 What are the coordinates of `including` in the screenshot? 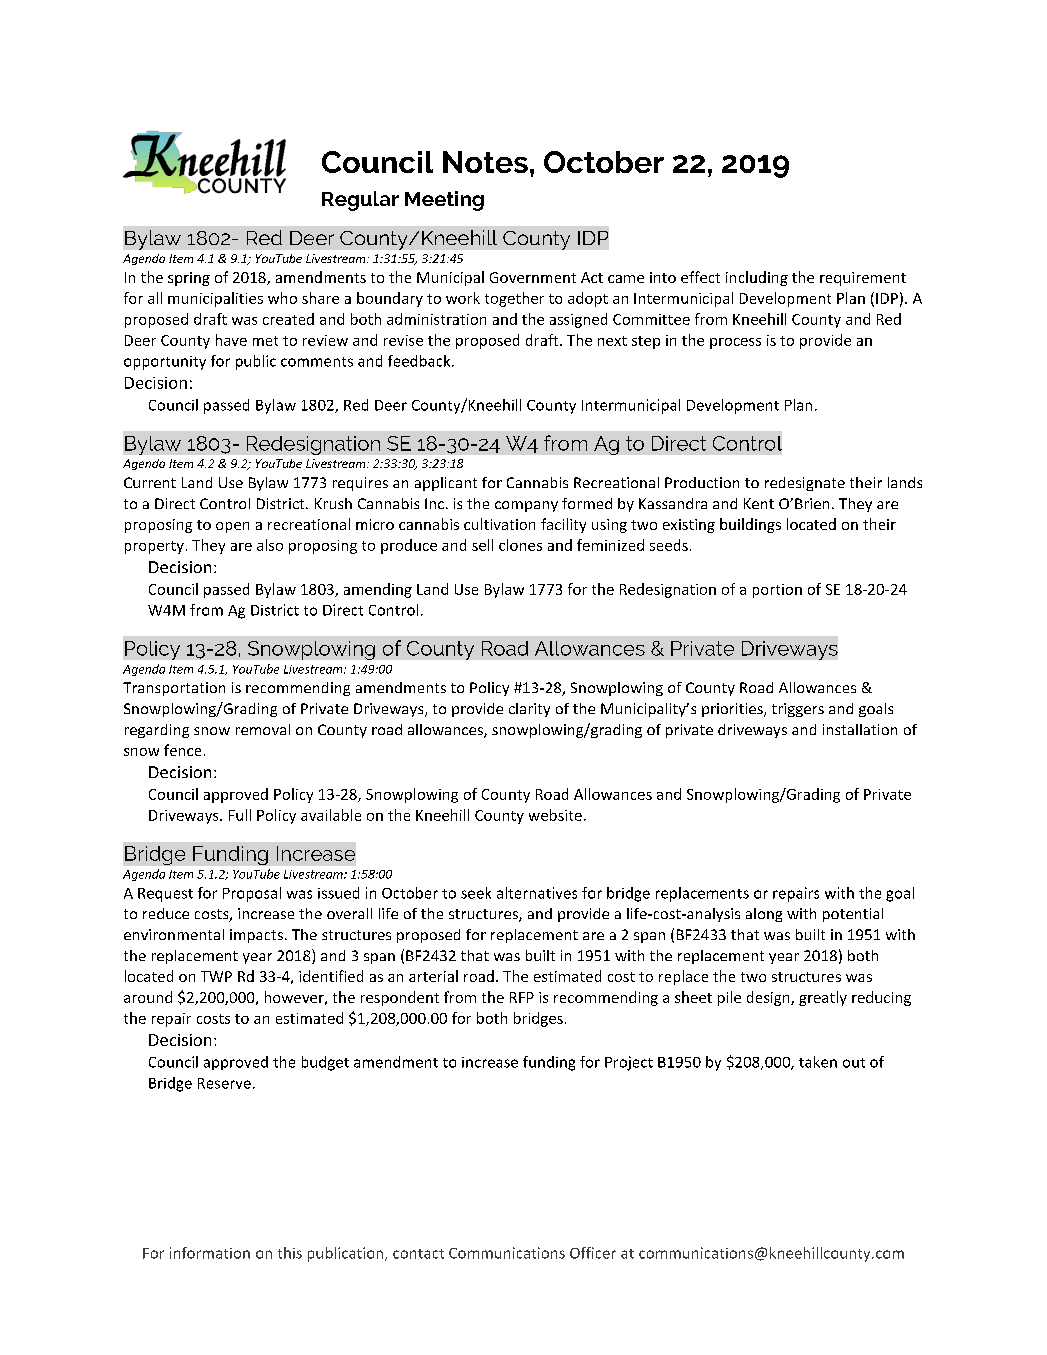 It's located at (757, 278).
